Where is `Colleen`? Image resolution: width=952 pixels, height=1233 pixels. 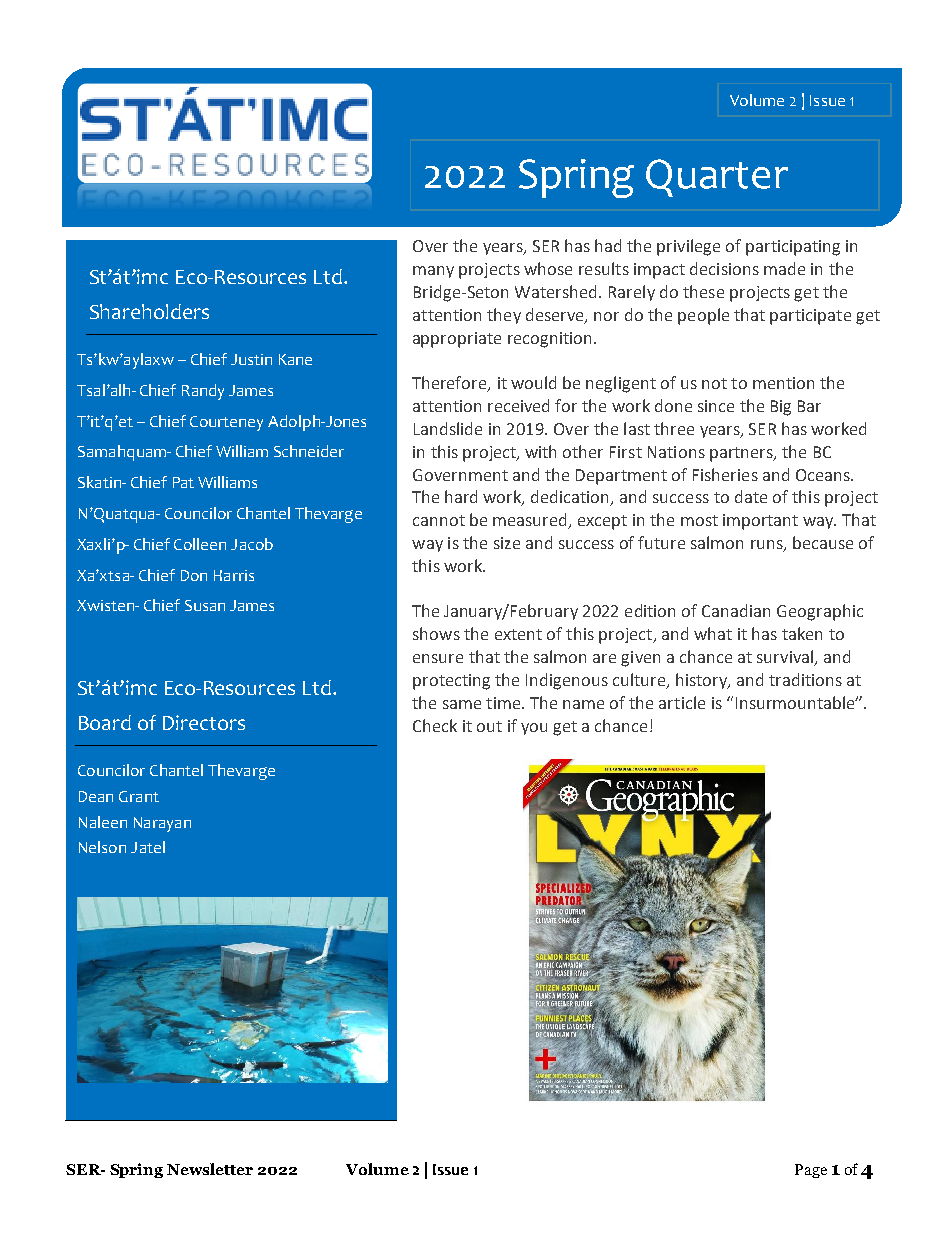 Colleen is located at coordinates (200, 544).
